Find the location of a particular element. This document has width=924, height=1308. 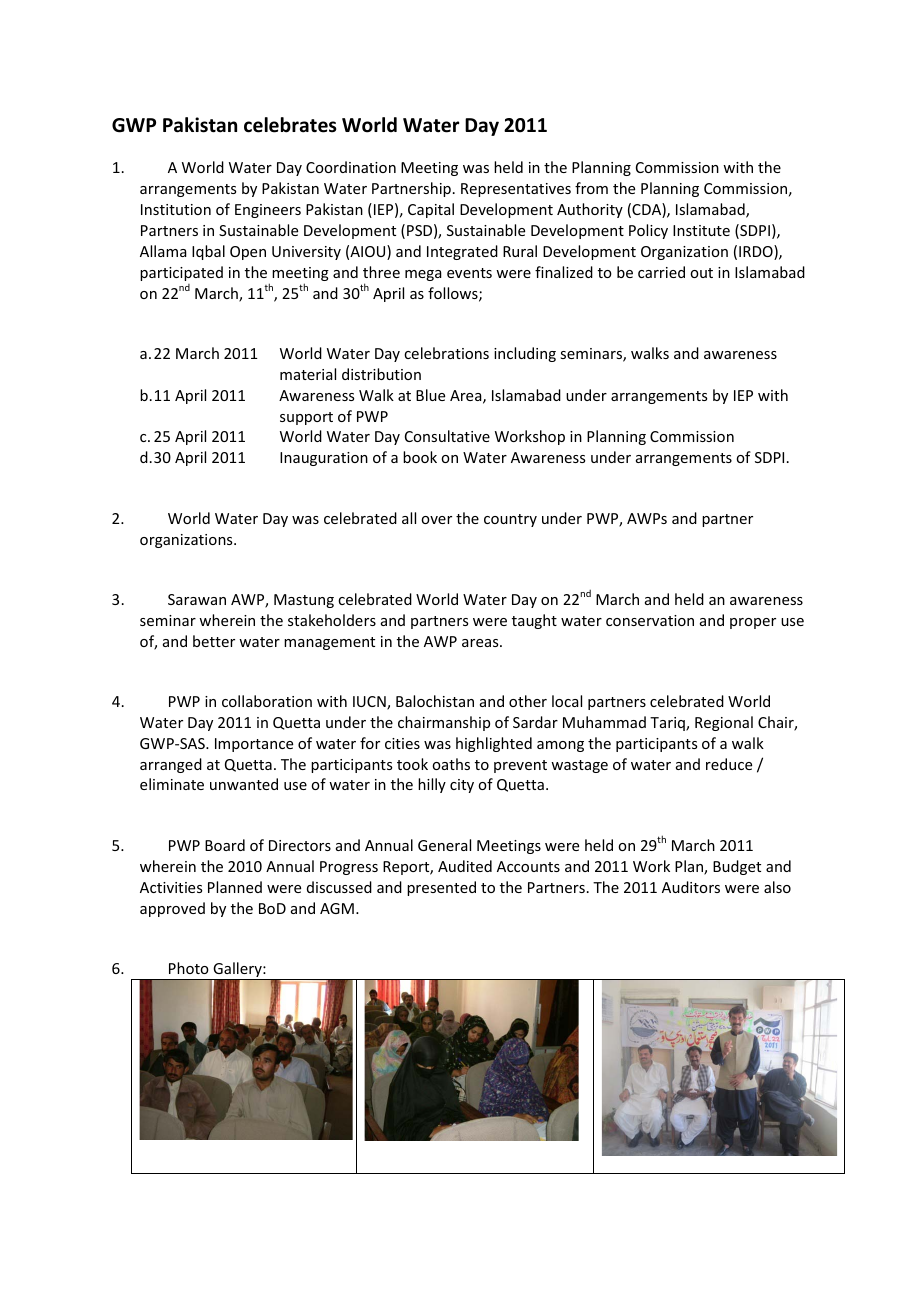

celebrates is located at coordinates (290, 125).
